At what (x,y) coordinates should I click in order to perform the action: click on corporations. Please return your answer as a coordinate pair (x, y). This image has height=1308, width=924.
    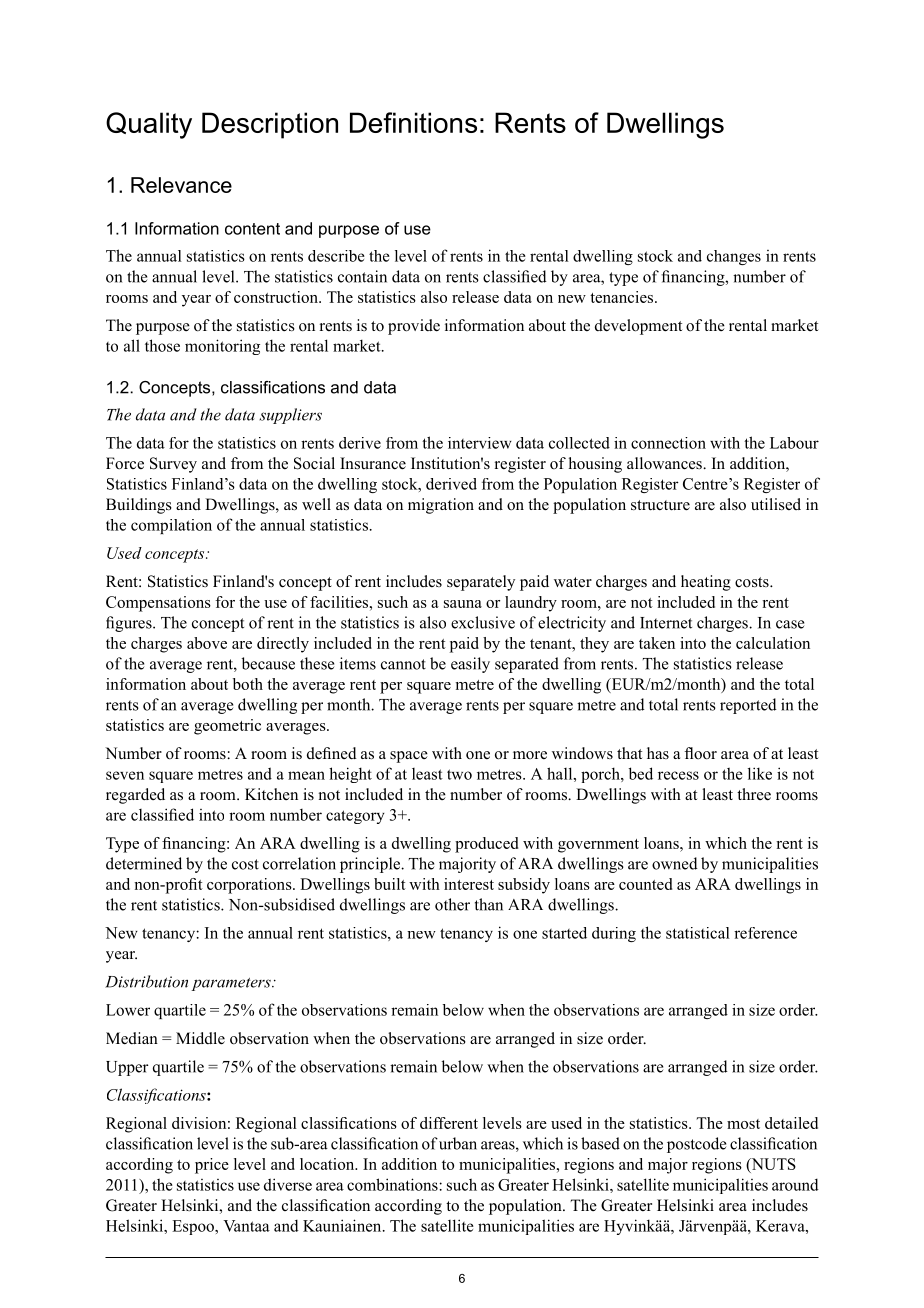
    Looking at the image, I should click on (250, 886).
